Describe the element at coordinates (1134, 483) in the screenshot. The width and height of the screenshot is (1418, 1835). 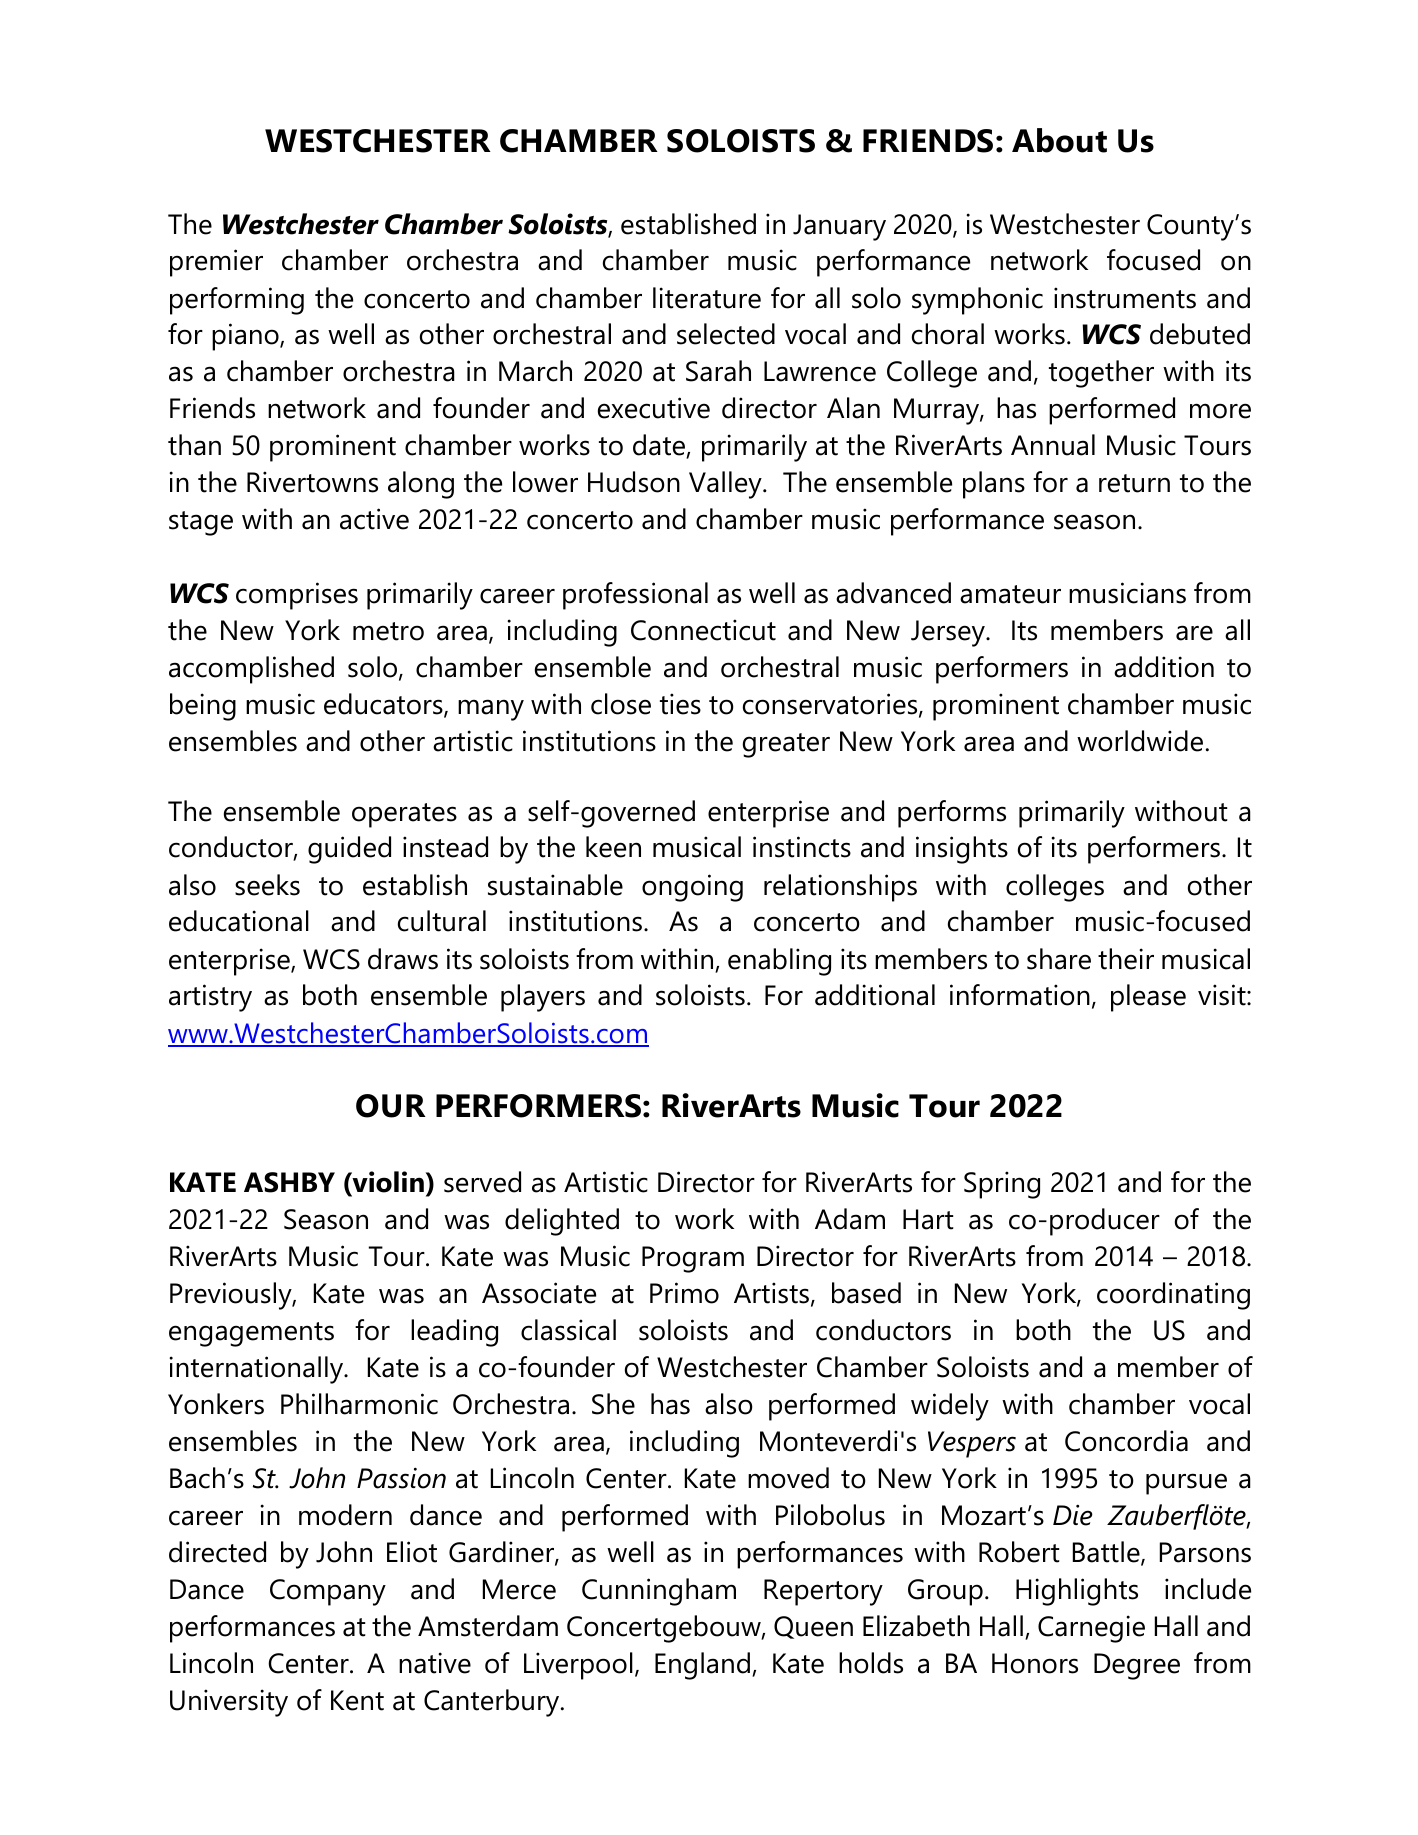
I see `return` at that location.
